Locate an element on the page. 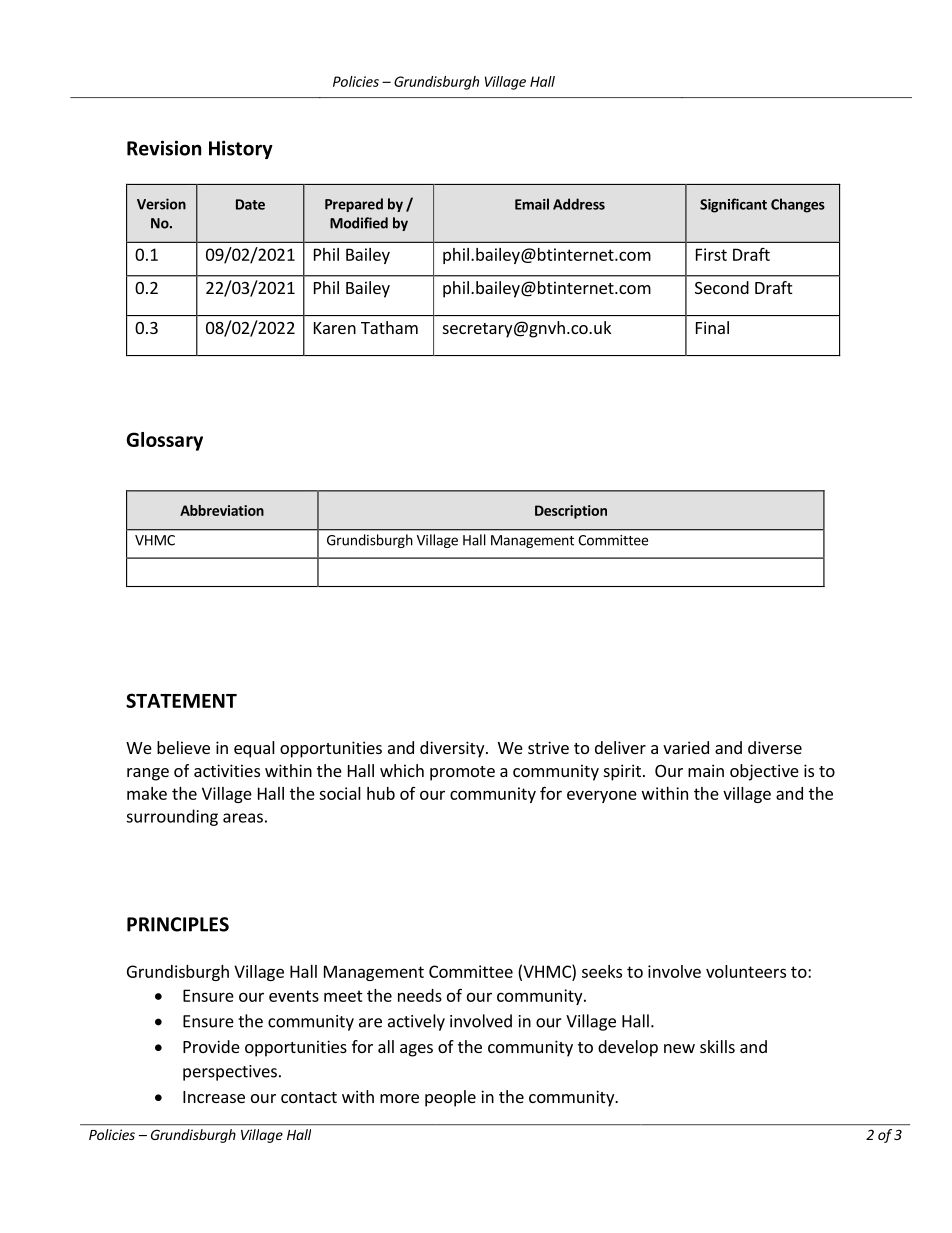 The height and width of the document is (1233, 952). activities is located at coordinates (227, 770).
